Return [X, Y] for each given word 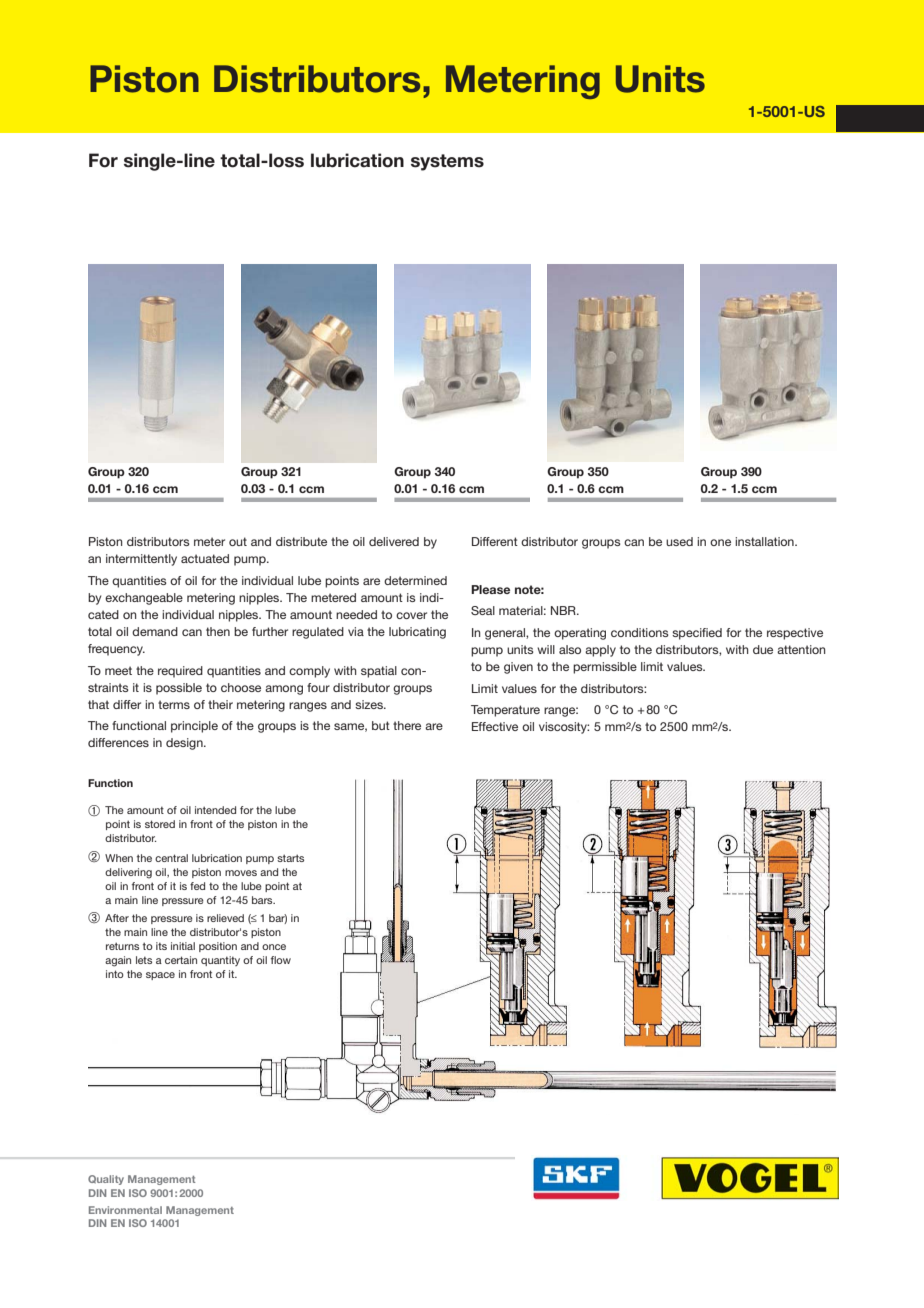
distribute [301, 541]
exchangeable [144, 599]
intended [215, 810]
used [679, 541]
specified [697, 634]
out [238, 541]
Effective [495, 726]
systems [447, 162]
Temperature [505, 711]
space [160, 976]
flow [281, 960]
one [720, 542]
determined [415, 580]
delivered [394, 541]
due [763, 649]
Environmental [125, 1210]
